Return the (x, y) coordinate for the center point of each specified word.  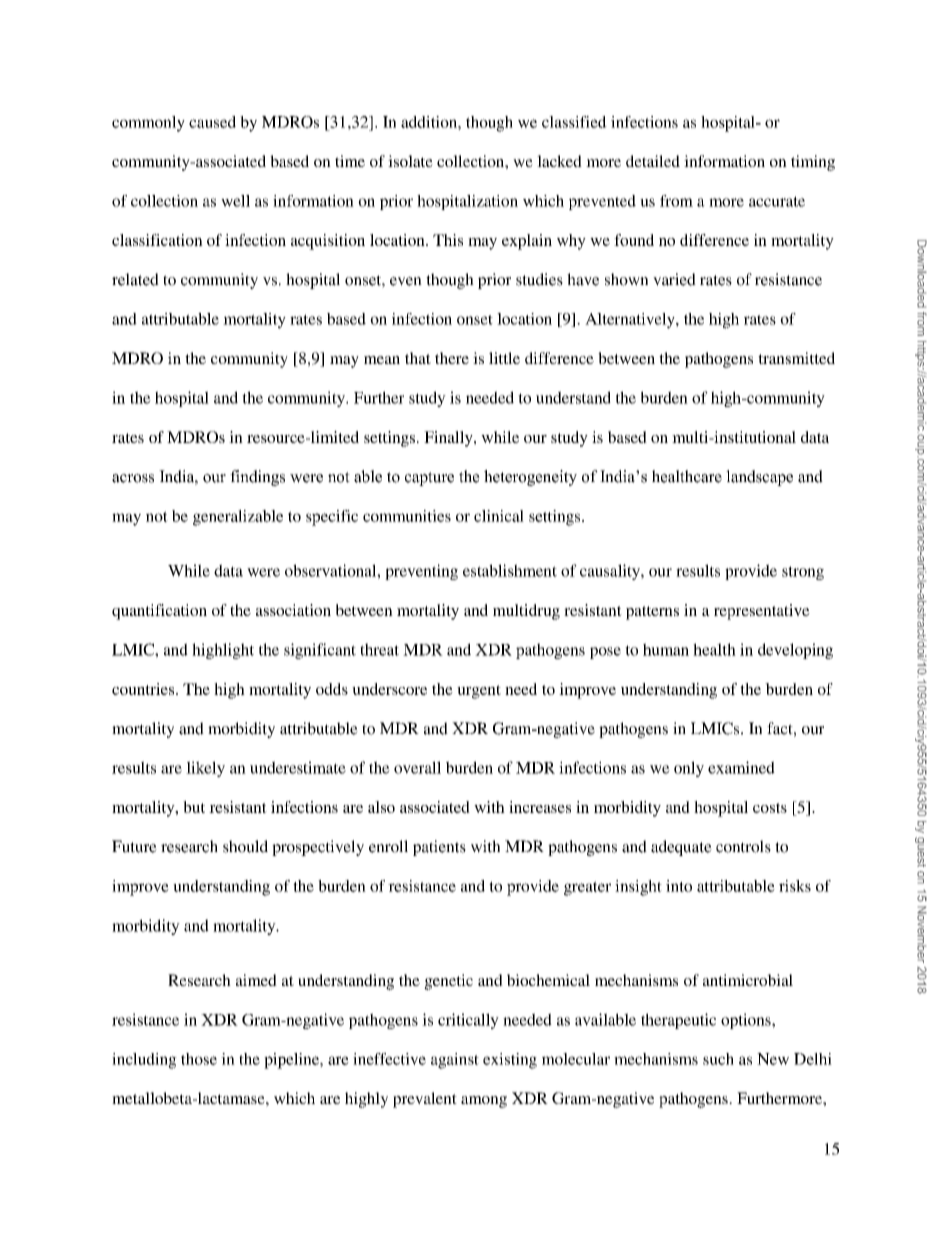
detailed (653, 161)
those (199, 1059)
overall (417, 767)
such (718, 1059)
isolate (410, 161)
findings (257, 478)
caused (212, 122)
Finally (449, 439)
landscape (759, 478)
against (455, 1061)
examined (741, 767)
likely (205, 769)
